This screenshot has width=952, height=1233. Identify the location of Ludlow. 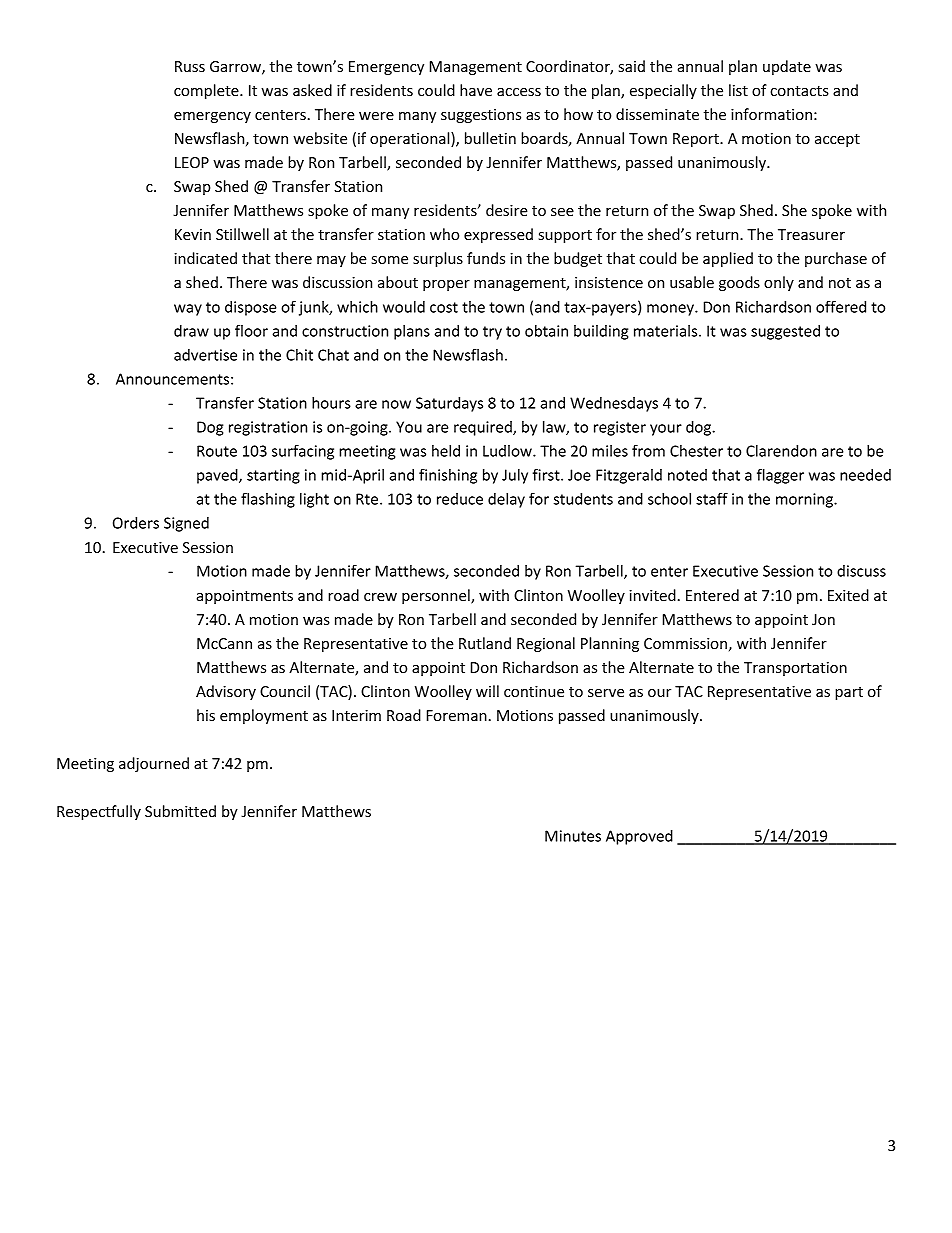
(508, 451).
